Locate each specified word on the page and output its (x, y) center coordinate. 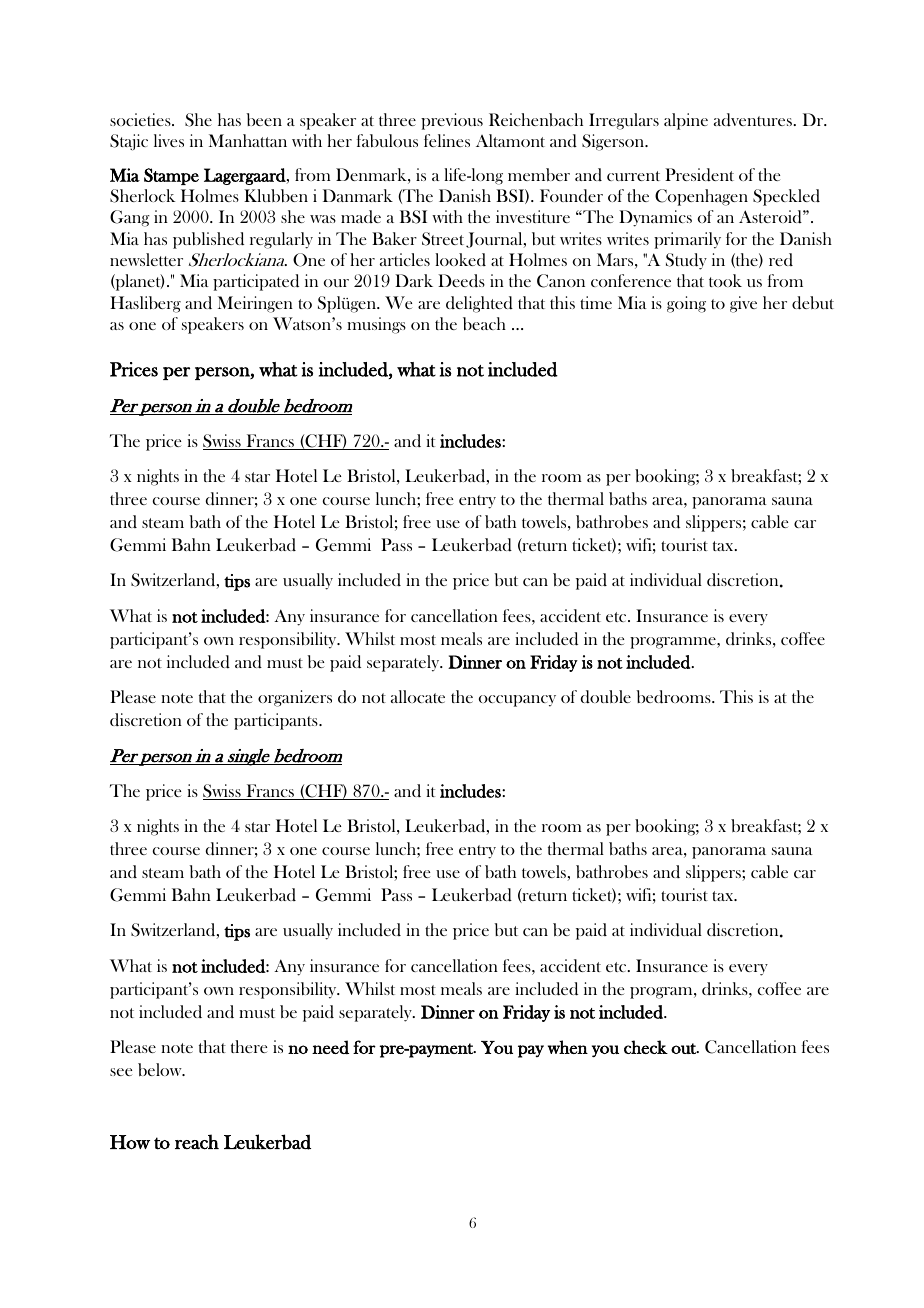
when (568, 1047)
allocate (418, 696)
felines (447, 140)
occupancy (517, 701)
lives (169, 140)
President (699, 175)
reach (197, 1142)
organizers (295, 698)
